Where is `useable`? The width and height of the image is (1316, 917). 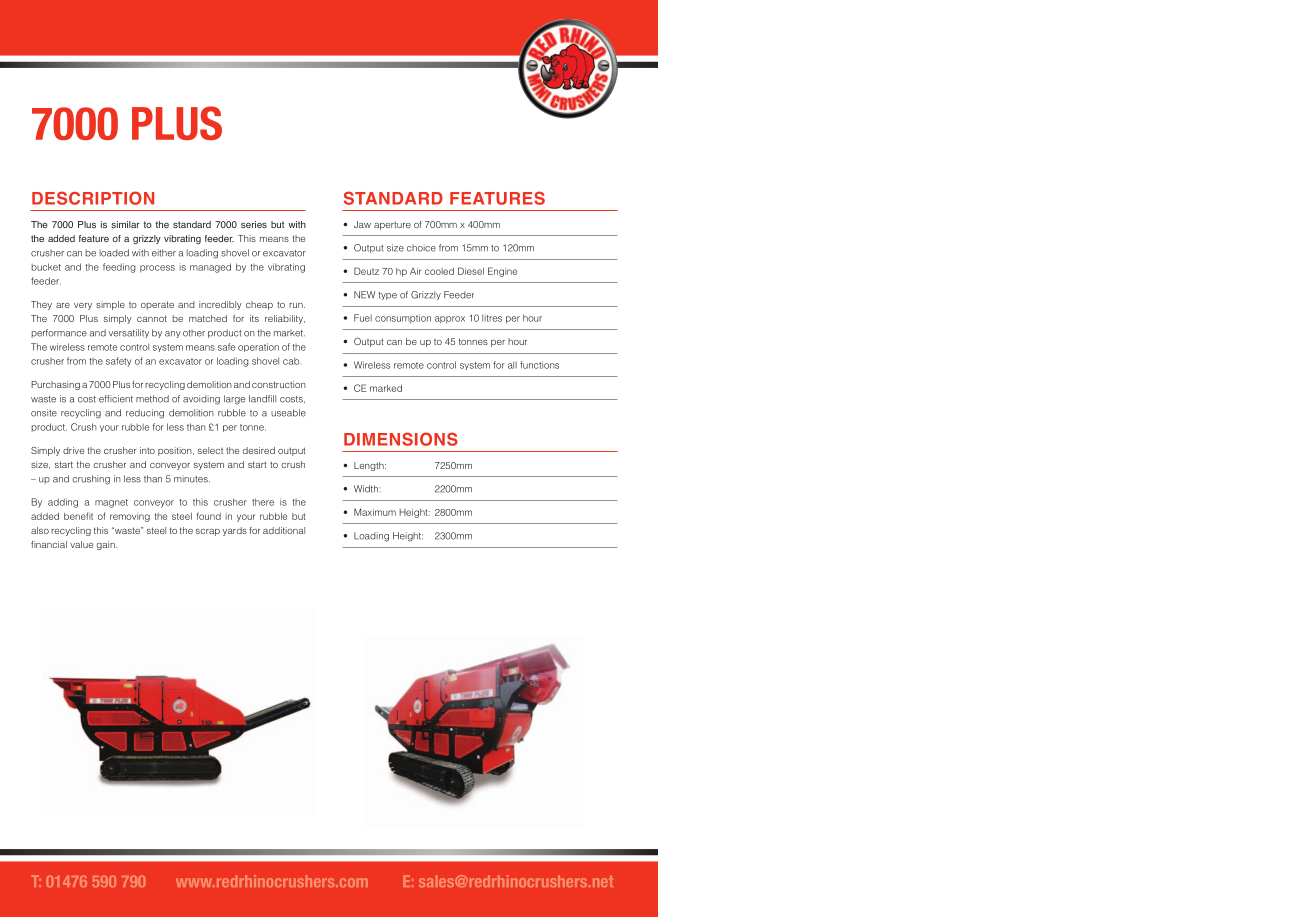
useable is located at coordinates (288, 413).
